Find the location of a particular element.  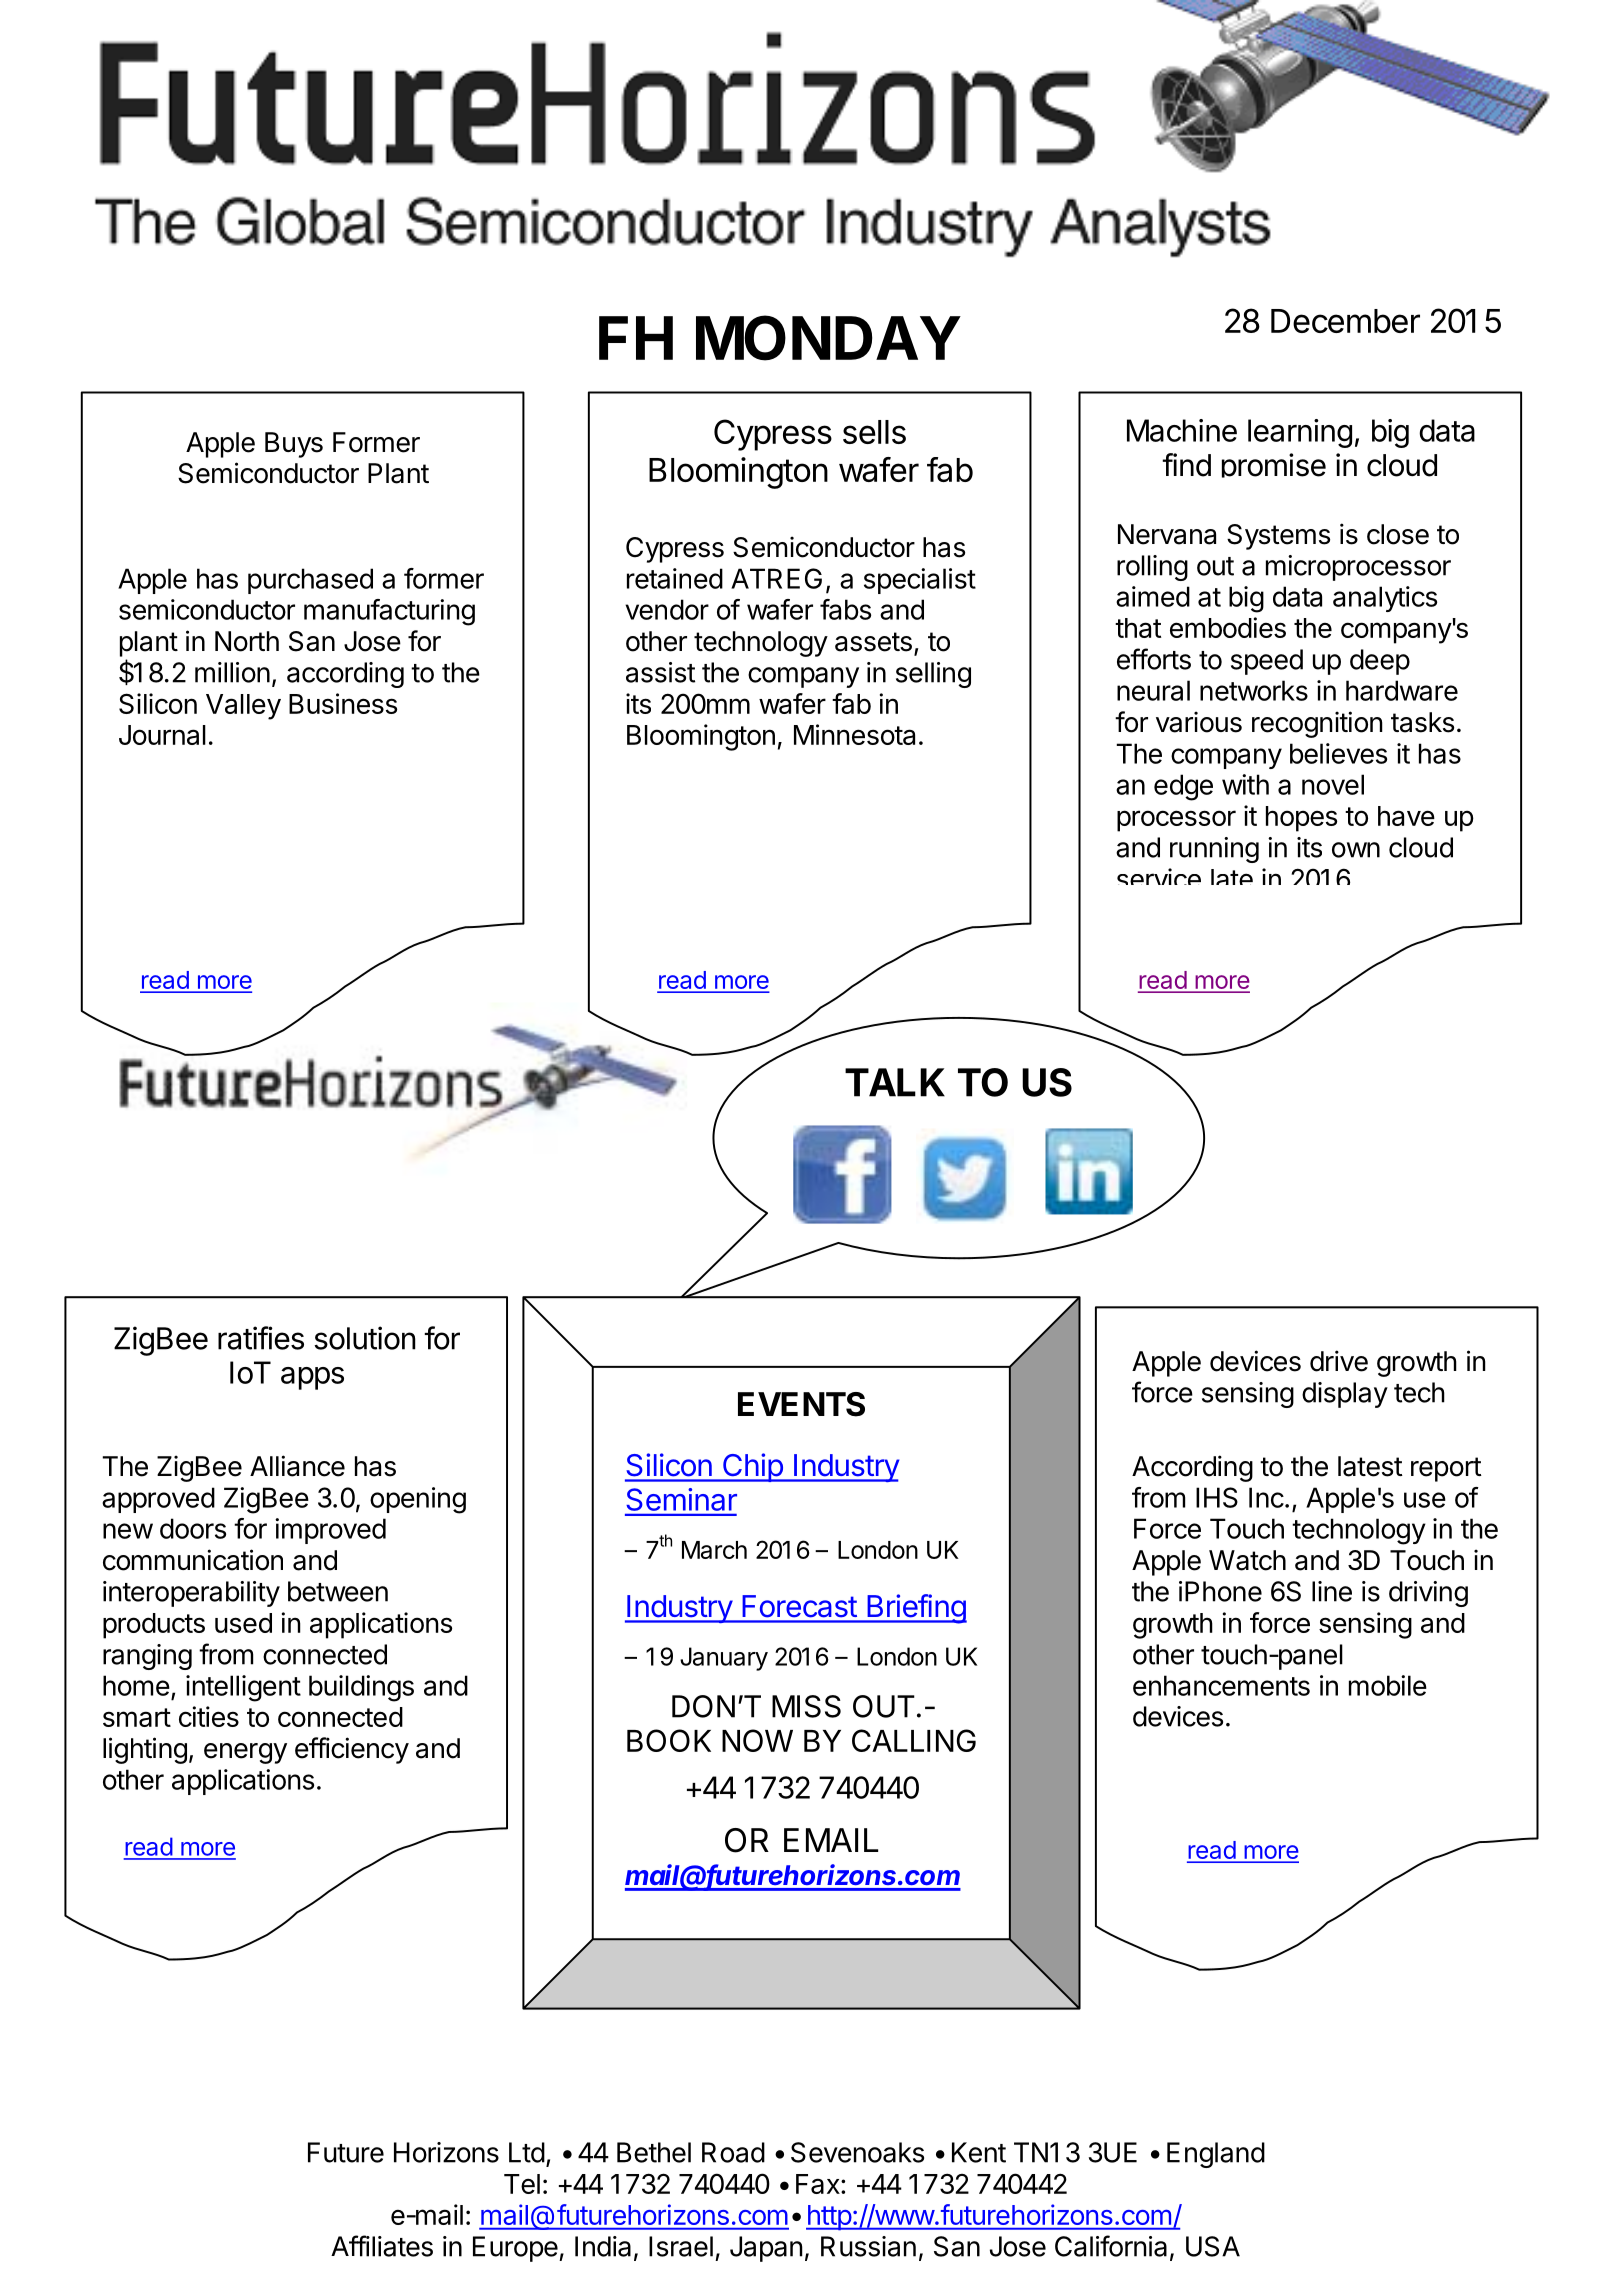

learning is located at coordinates (1300, 433).
